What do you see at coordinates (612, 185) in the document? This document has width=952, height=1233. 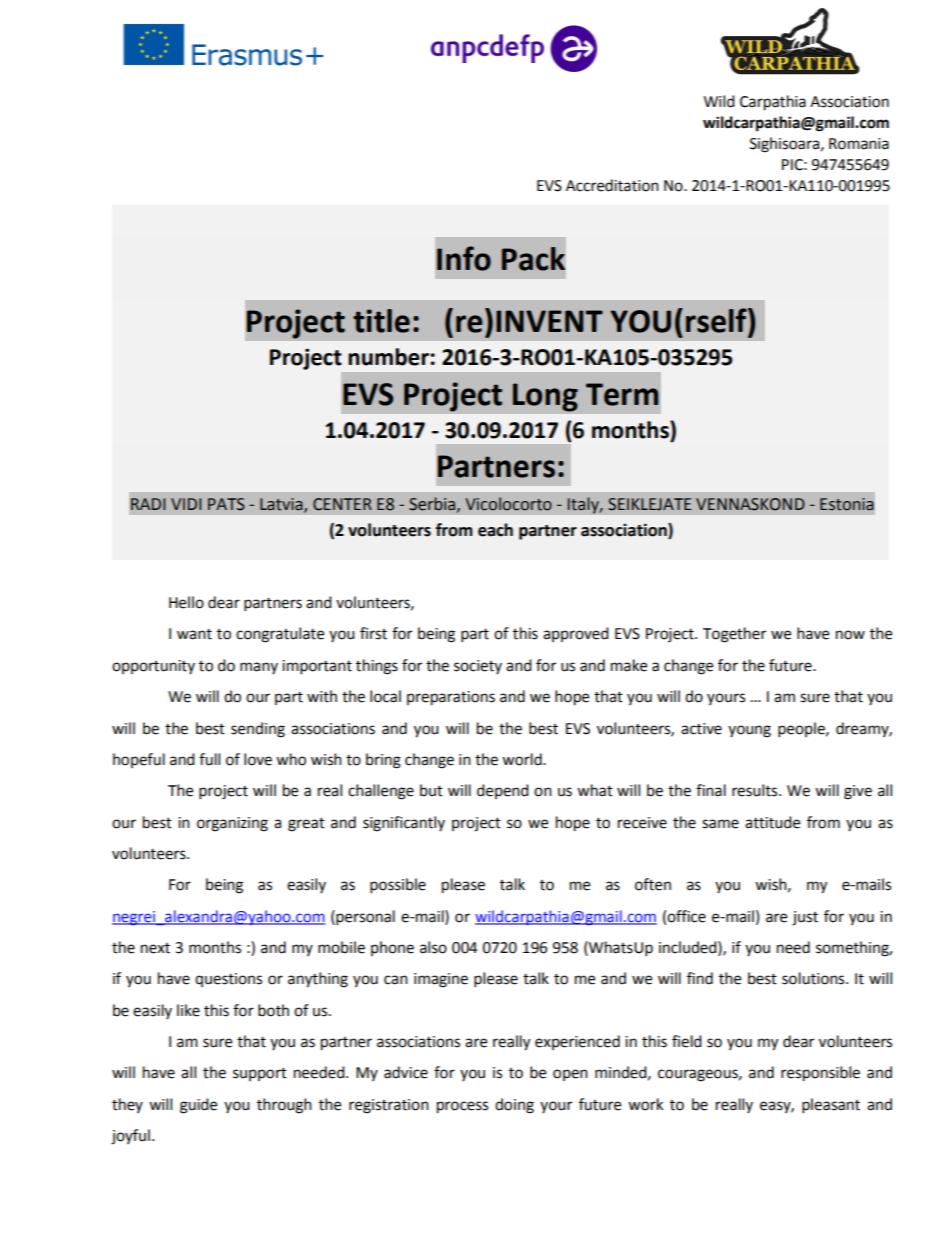 I see `Accreditation` at bounding box center [612, 185].
